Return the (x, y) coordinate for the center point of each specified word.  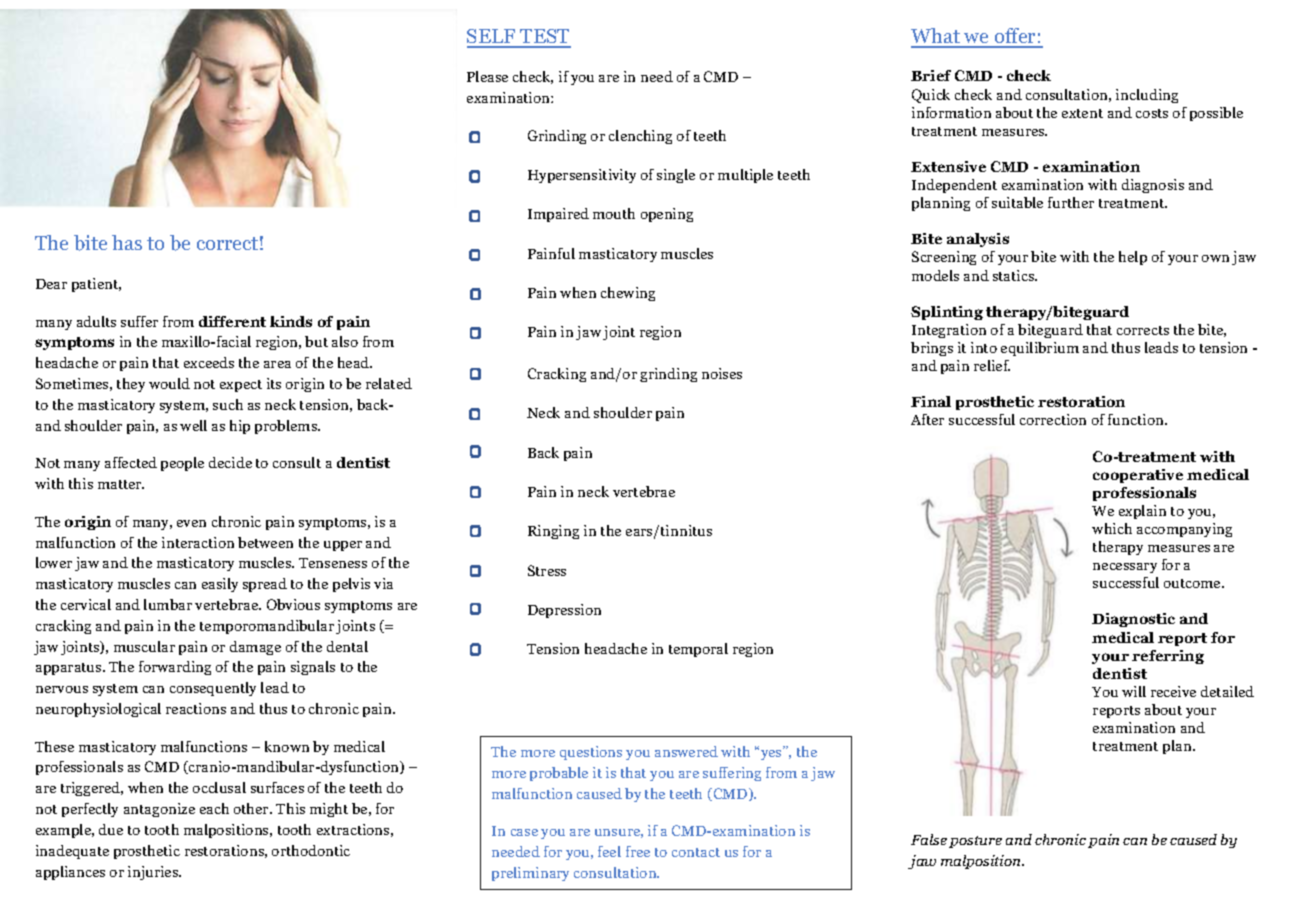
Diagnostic (1133, 620)
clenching (640, 137)
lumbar (168, 604)
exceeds (209, 362)
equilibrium (1040, 349)
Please (487, 76)
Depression (564, 611)
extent (1082, 113)
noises (722, 373)
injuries (154, 873)
